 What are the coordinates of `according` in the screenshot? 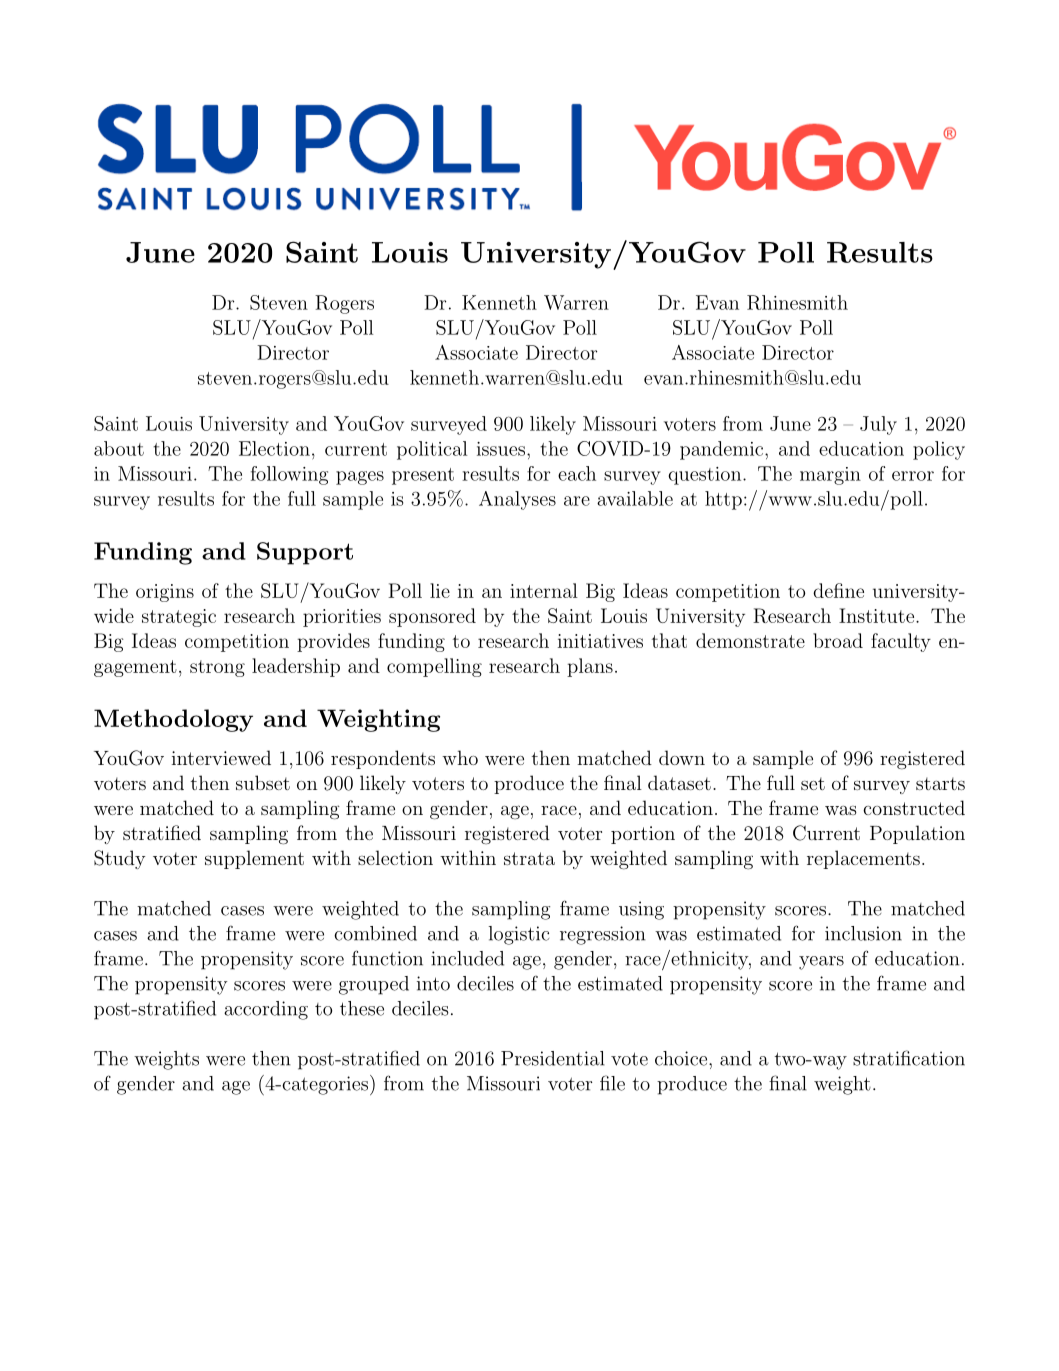 It's located at (266, 1010).
